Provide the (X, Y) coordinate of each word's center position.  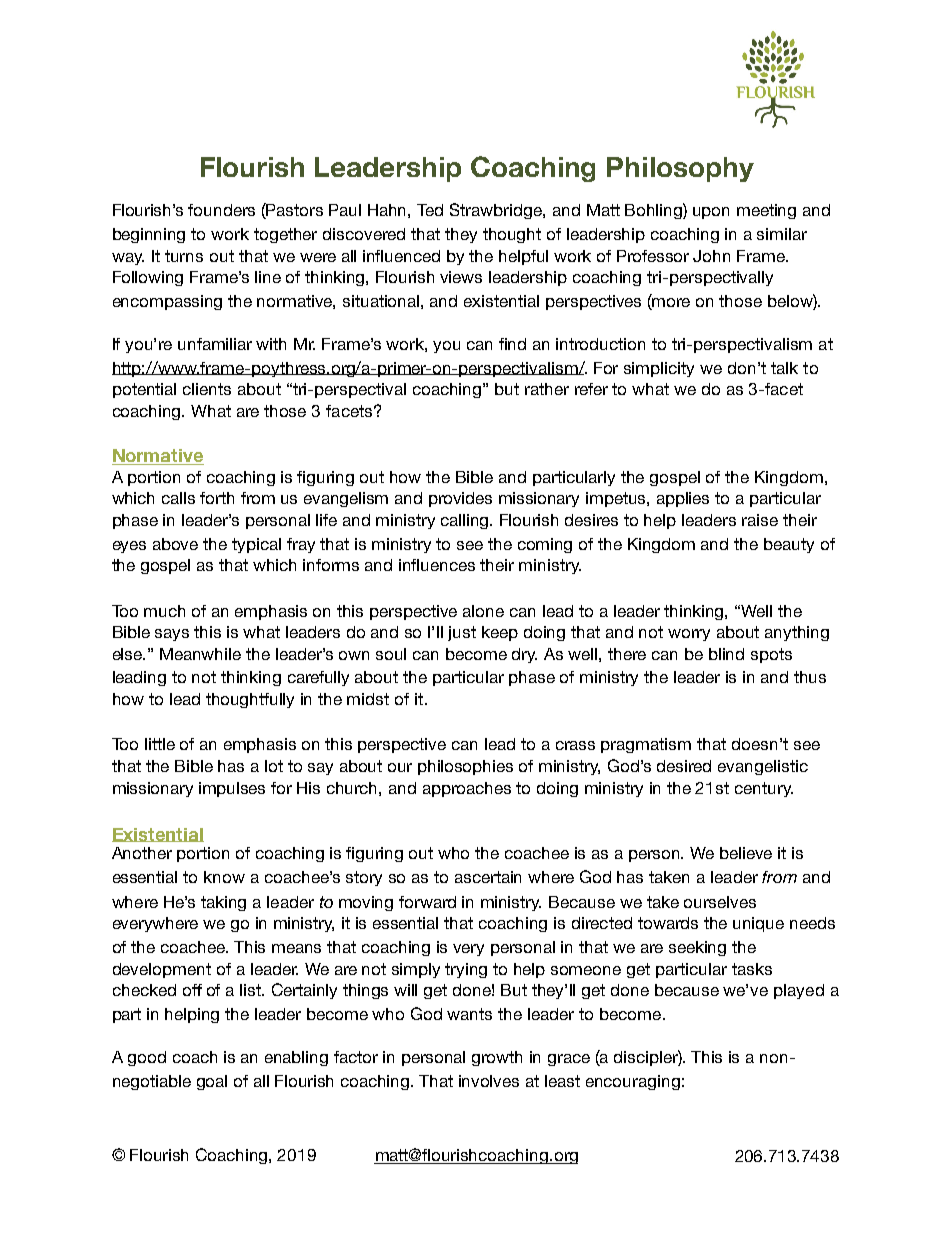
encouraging (633, 1082)
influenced (401, 256)
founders (221, 210)
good (147, 1058)
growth (497, 1058)
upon (711, 213)
